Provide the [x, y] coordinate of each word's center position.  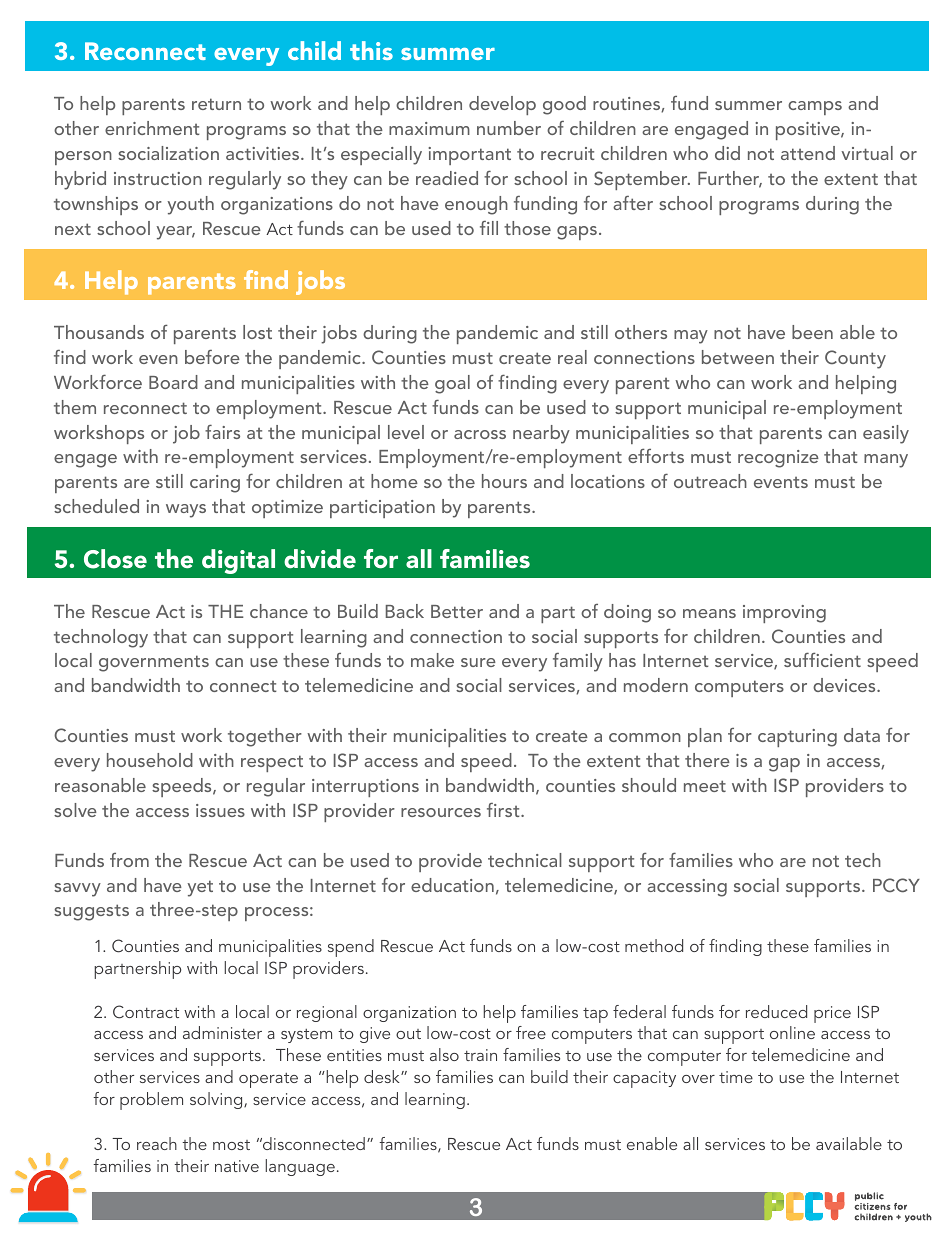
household [150, 760]
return [216, 104]
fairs [222, 431]
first [504, 810]
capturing [797, 738]
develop [502, 105]
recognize [778, 459]
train [480, 1055]
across [480, 434]
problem [151, 1101]
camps [815, 108]
